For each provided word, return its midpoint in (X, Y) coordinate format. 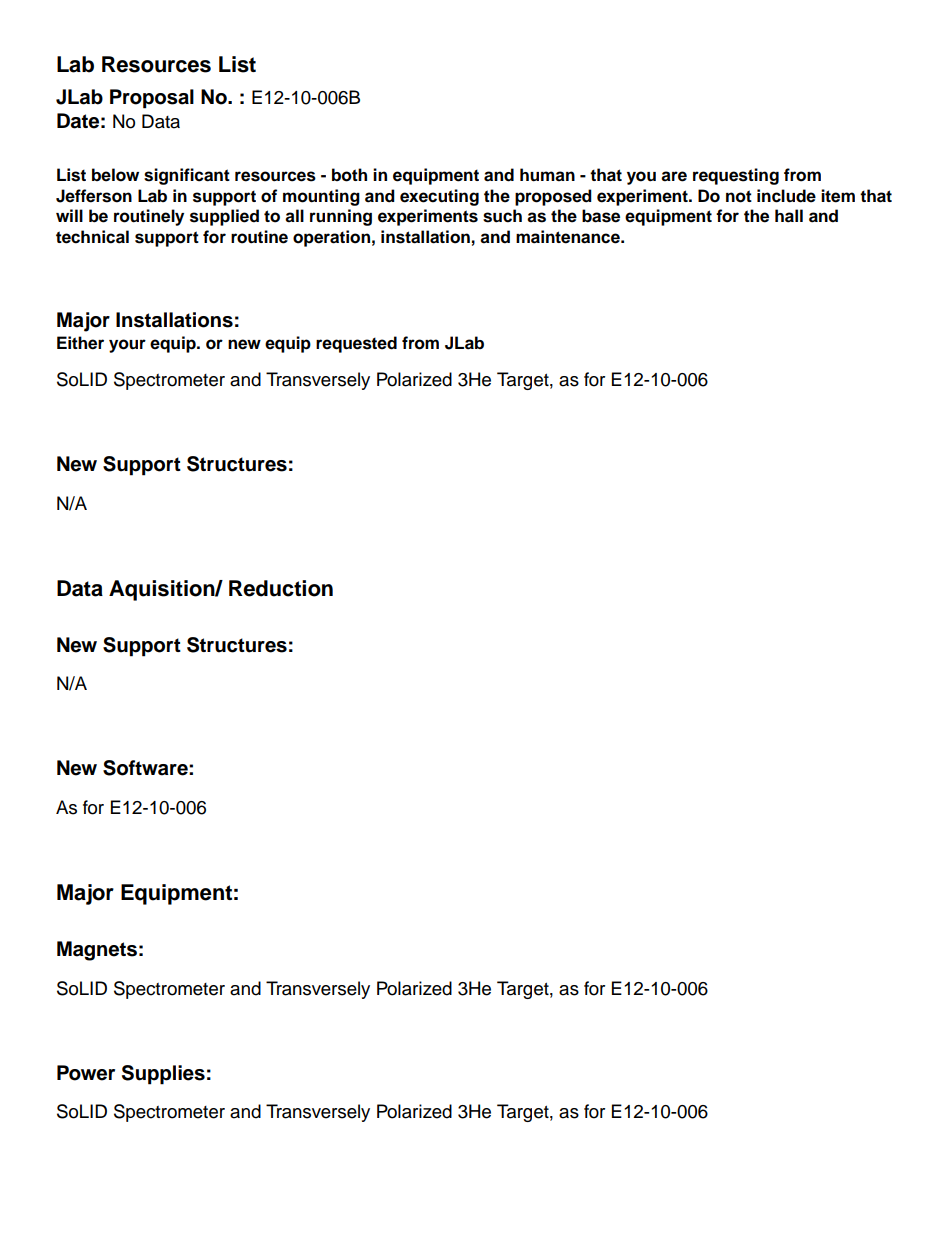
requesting (736, 176)
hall (789, 216)
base (601, 216)
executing (439, 197)
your (127, 346)
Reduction (281, 588)
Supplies (163, 1075)
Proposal (152, 99)
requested (356, 344)
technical (92, 237)
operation (331, 238)
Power (86, 1073)
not (739, 196)
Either (80, 343)
